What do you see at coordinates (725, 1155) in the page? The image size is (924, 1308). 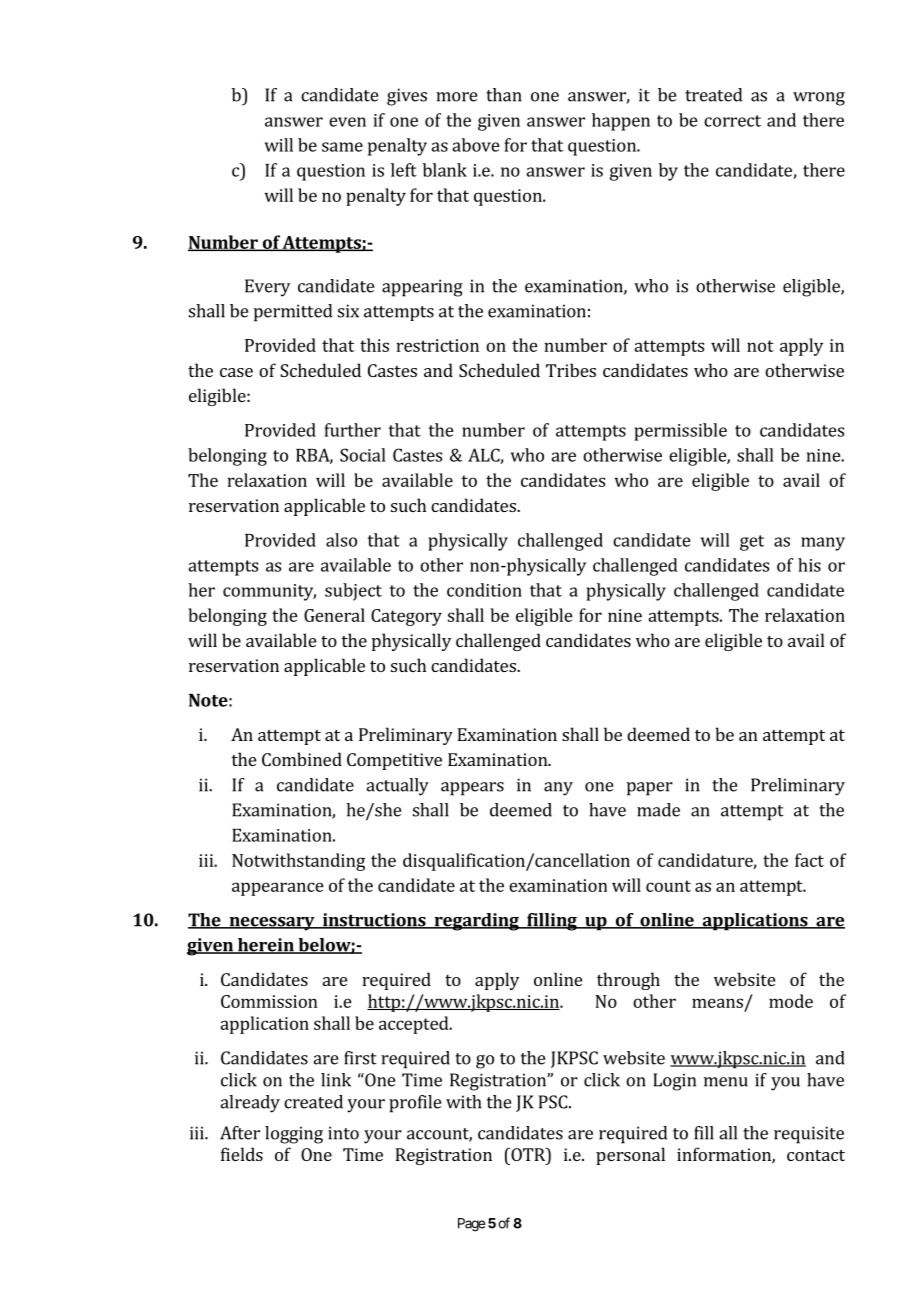 I see `information` at bounding box center [725, 1155].
